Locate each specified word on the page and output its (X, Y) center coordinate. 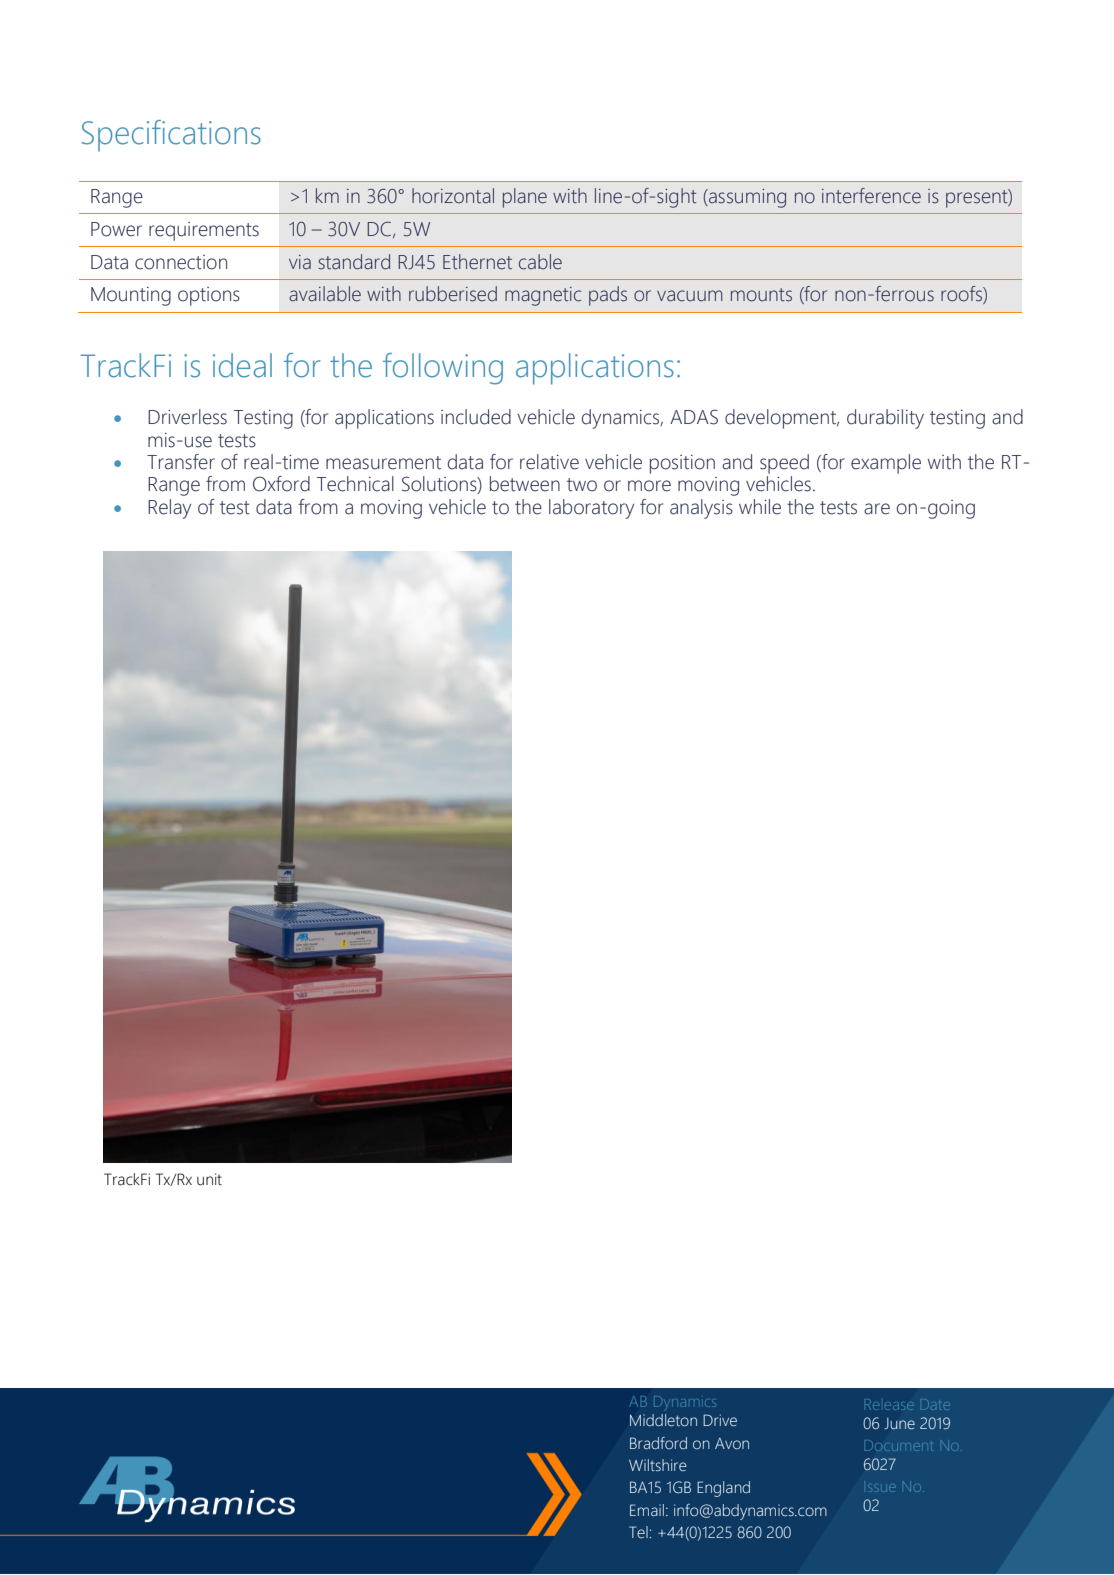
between (525, 484)
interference (871, 196)
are (877, 509)
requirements (204, 231)
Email (647, 1510)
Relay (169, 509)
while (760, 507)
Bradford (658, 1443)
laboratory (591, 509)
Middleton (663, 1420)
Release (889, 1404)
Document (898, 1447)
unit (209, 1179)
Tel (638, 1532)
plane (525, 198)
